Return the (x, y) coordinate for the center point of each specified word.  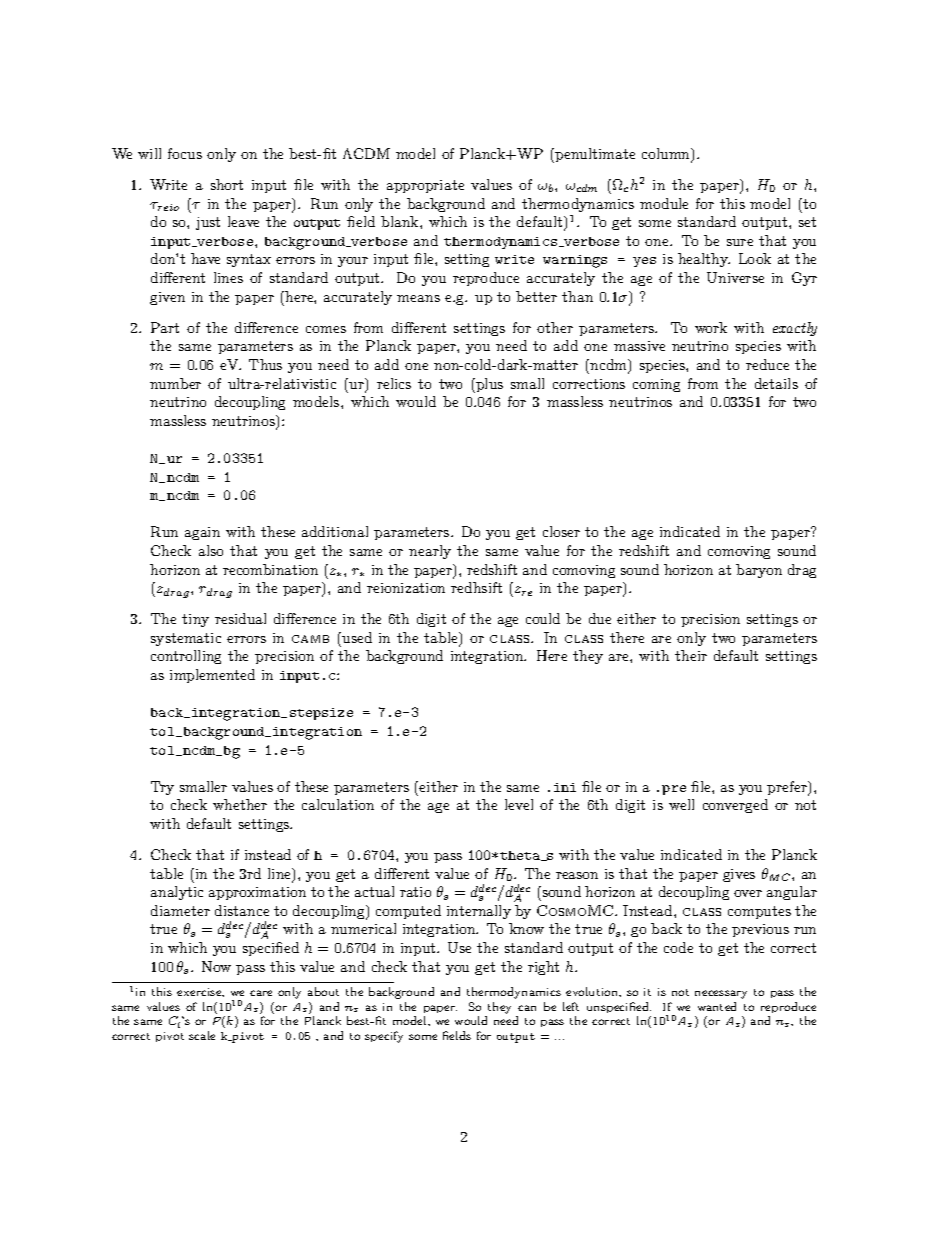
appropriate (425, 186)
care (261, 993)
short (227, 184)
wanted (717, 1006)
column (667, 155)
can (527, 1008)
